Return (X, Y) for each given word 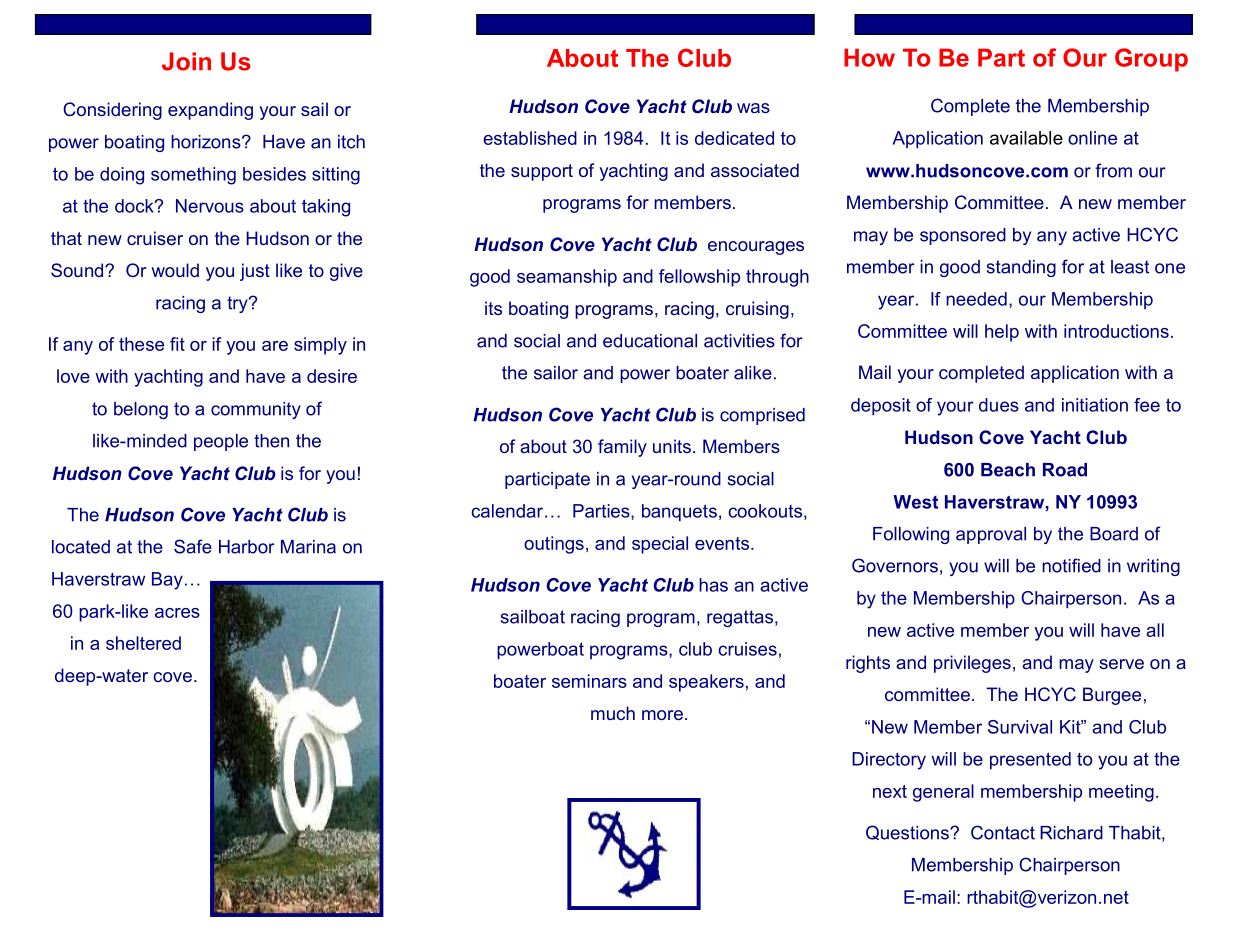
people (221, 442)
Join (186, 61)
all (1155, 630)
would (175, 270)
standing (1021, 268)
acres (177, 613)
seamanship (567, 278)
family (622, 448)
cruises (747, 649)
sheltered (143, 643)
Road (1065, 470)
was (753, 108)
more (662, 715)
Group (1151, 60)
